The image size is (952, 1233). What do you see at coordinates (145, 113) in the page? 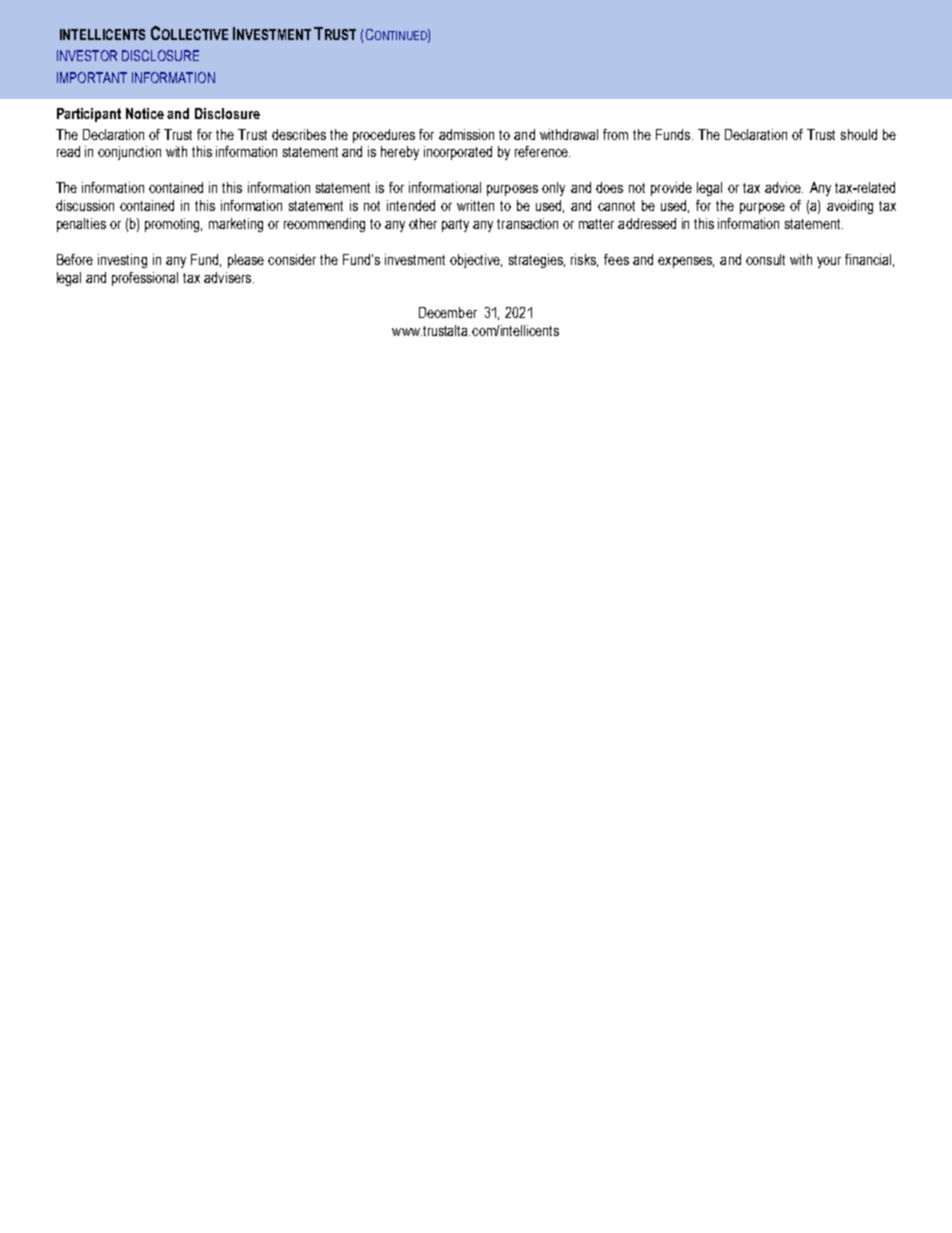
I see `Notice` at bounding box center [145, 113].
